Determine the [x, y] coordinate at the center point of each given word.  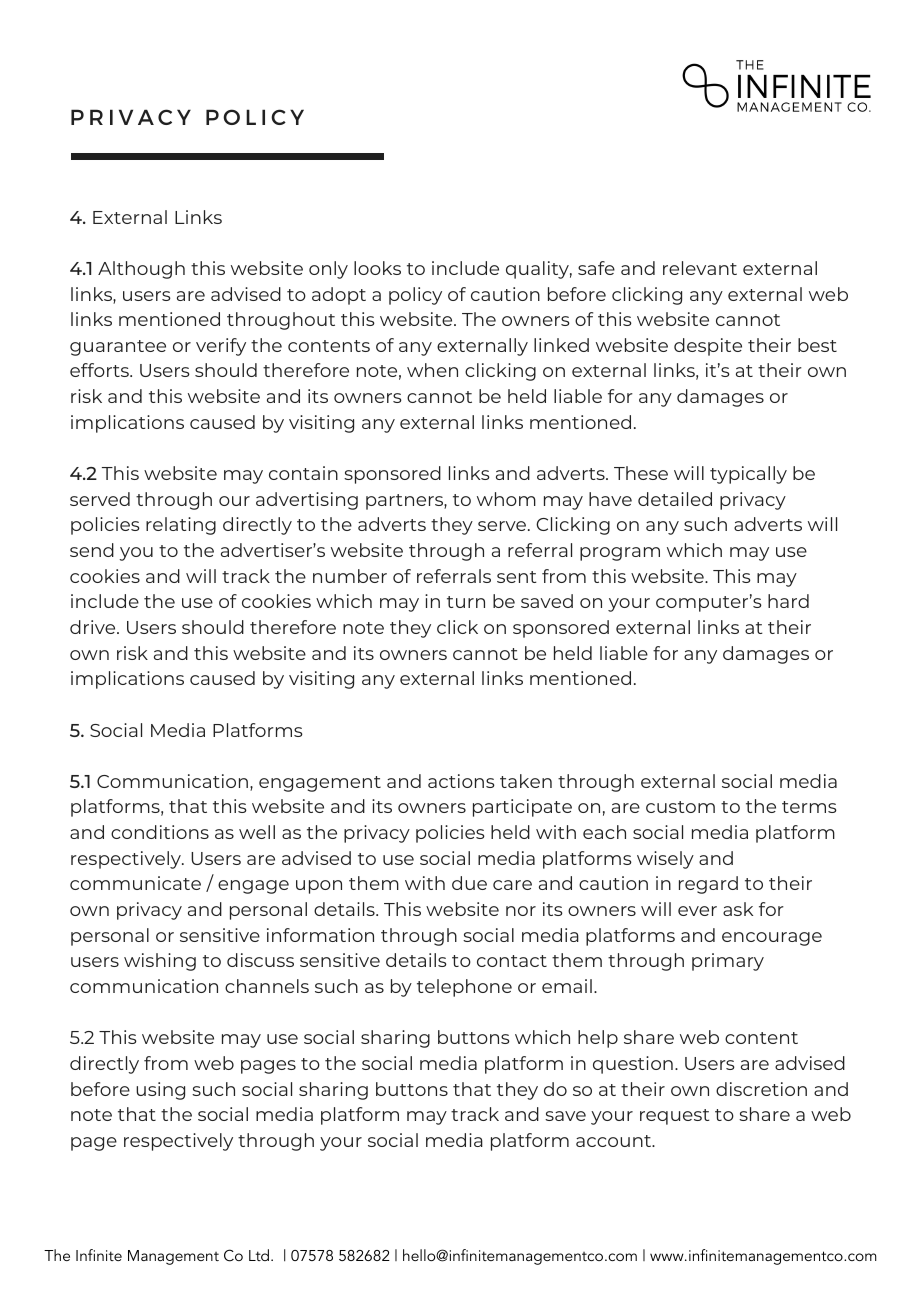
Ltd [260, 1255]
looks [377, 268]
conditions [160, 832]
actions [461, 781]
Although [141, 270]
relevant [700, 268]
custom [680, 807]
